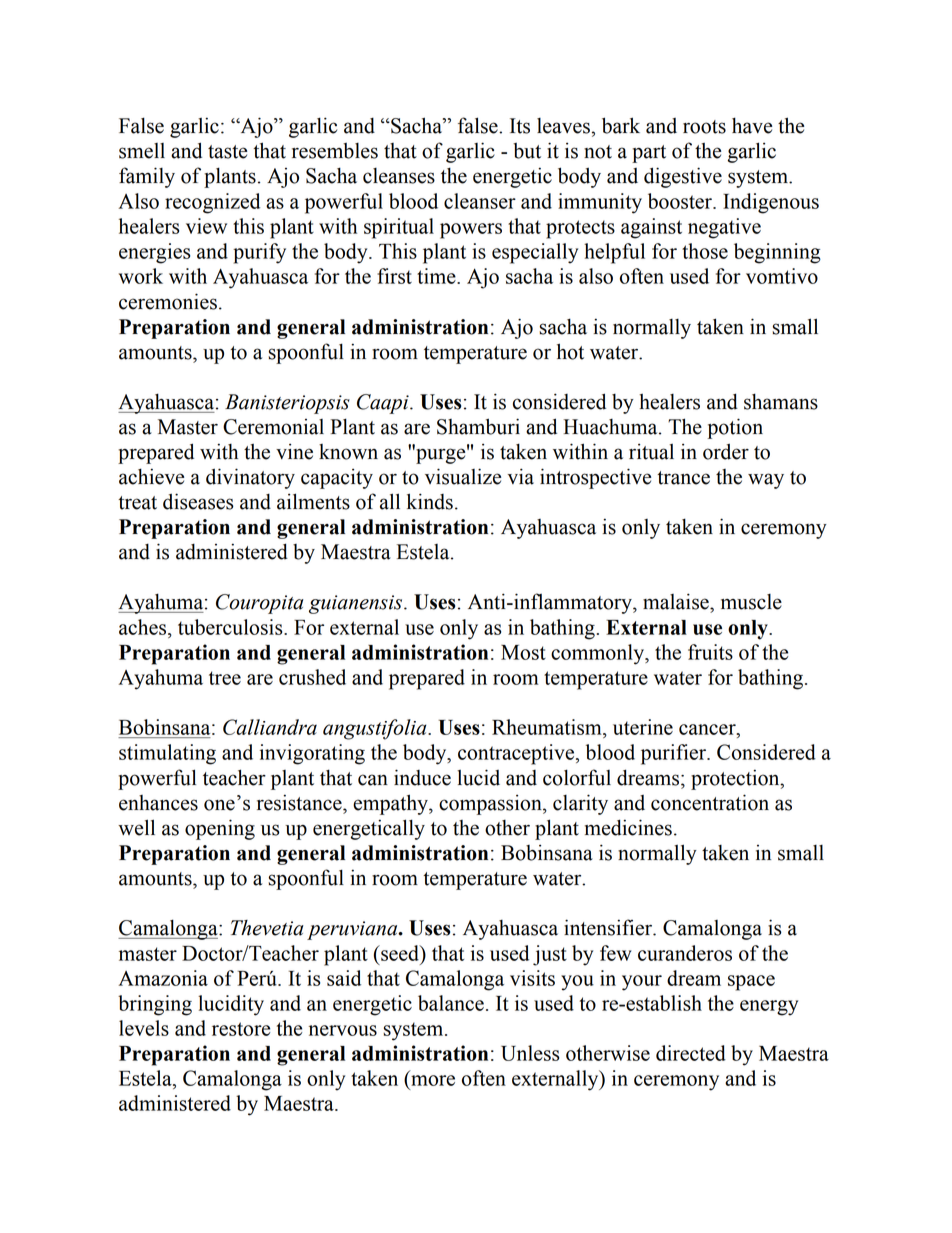 Image resolution: width=952 pixels, height=1233 pixels. Describe the element at coordinates (677, 601) in the image. I see `malaise` at that location.
